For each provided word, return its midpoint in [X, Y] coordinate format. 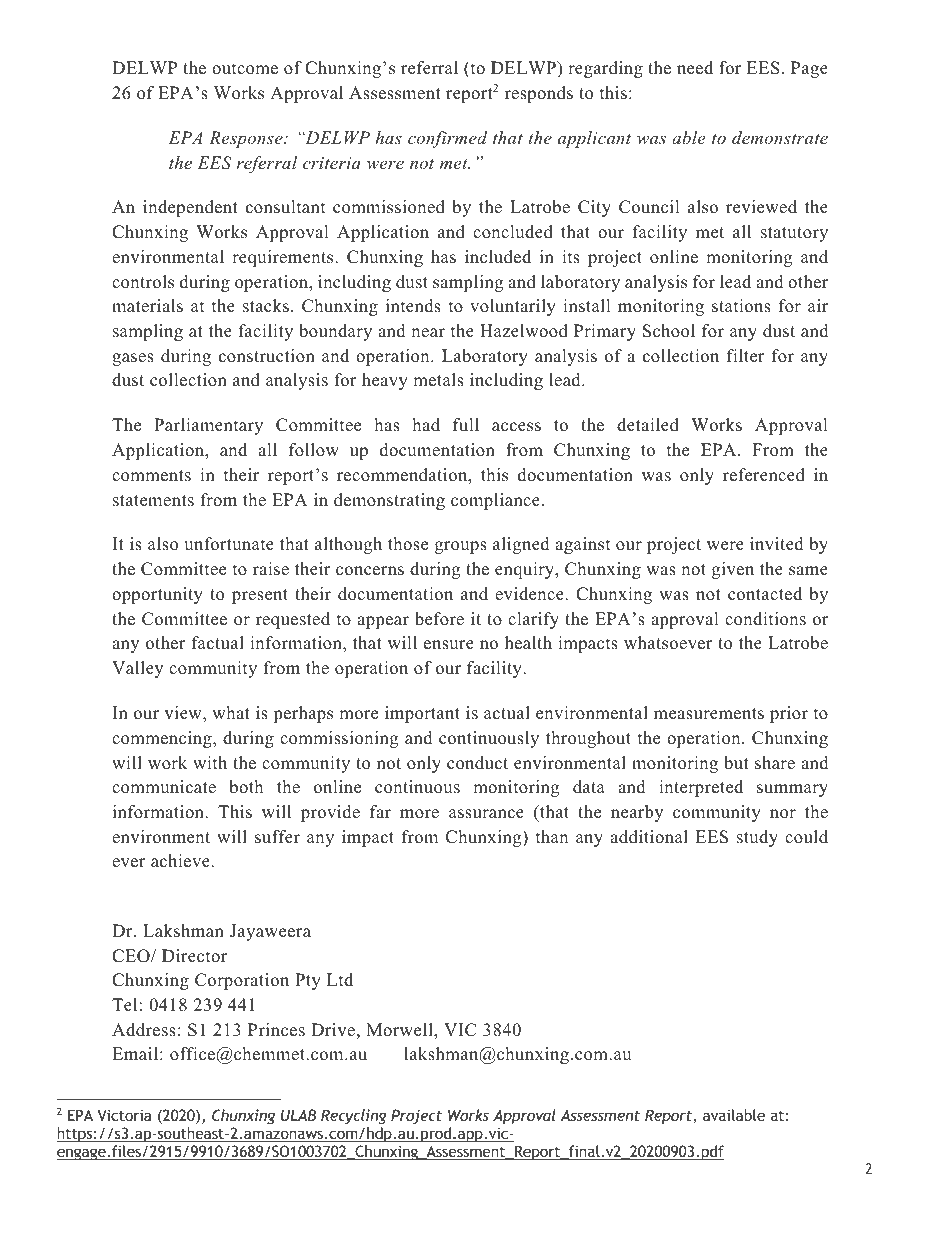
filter [746, 356]
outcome [245, 69]
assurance [486, 814]
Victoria [125, 1115]
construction [267, 356]
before [439, 619]
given [733, 570]
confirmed [447, 139]
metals [438, 380]
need [695, 68]
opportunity [157, 595]
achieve [181, 861]
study [757, 838]
